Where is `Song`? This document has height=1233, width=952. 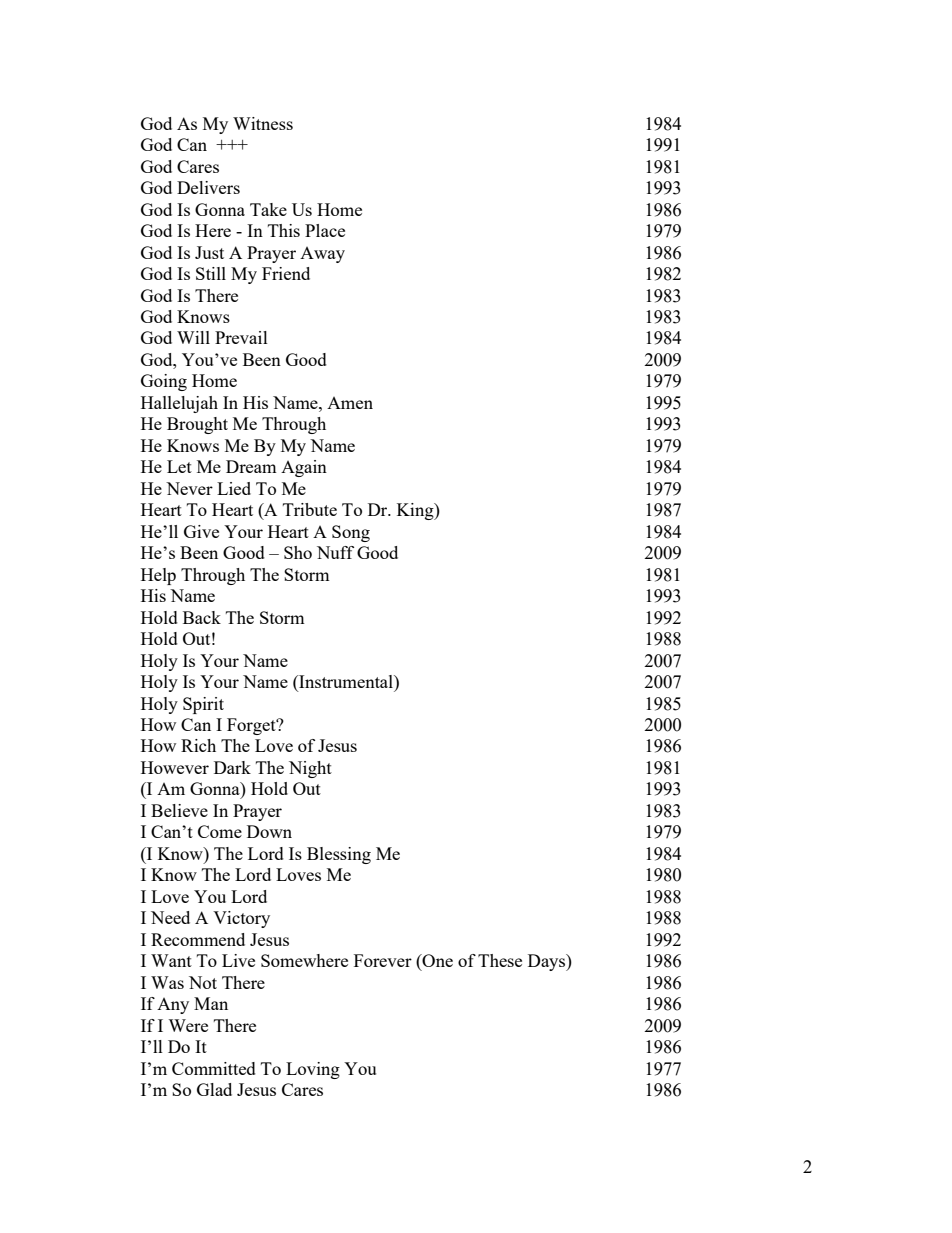
Song is located at coordinates (351, 533).
